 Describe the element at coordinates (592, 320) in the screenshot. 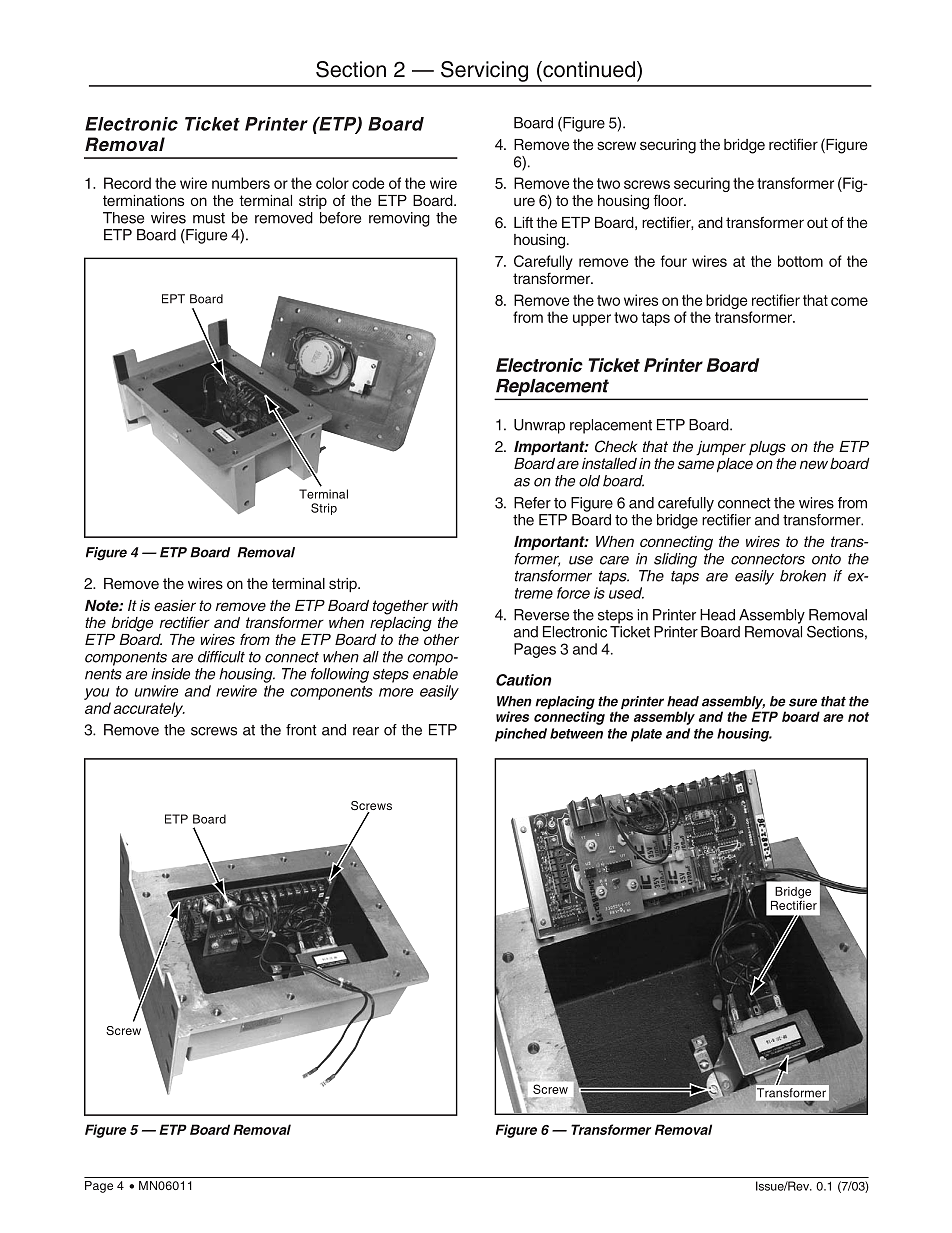

I see `upper` at that location.
